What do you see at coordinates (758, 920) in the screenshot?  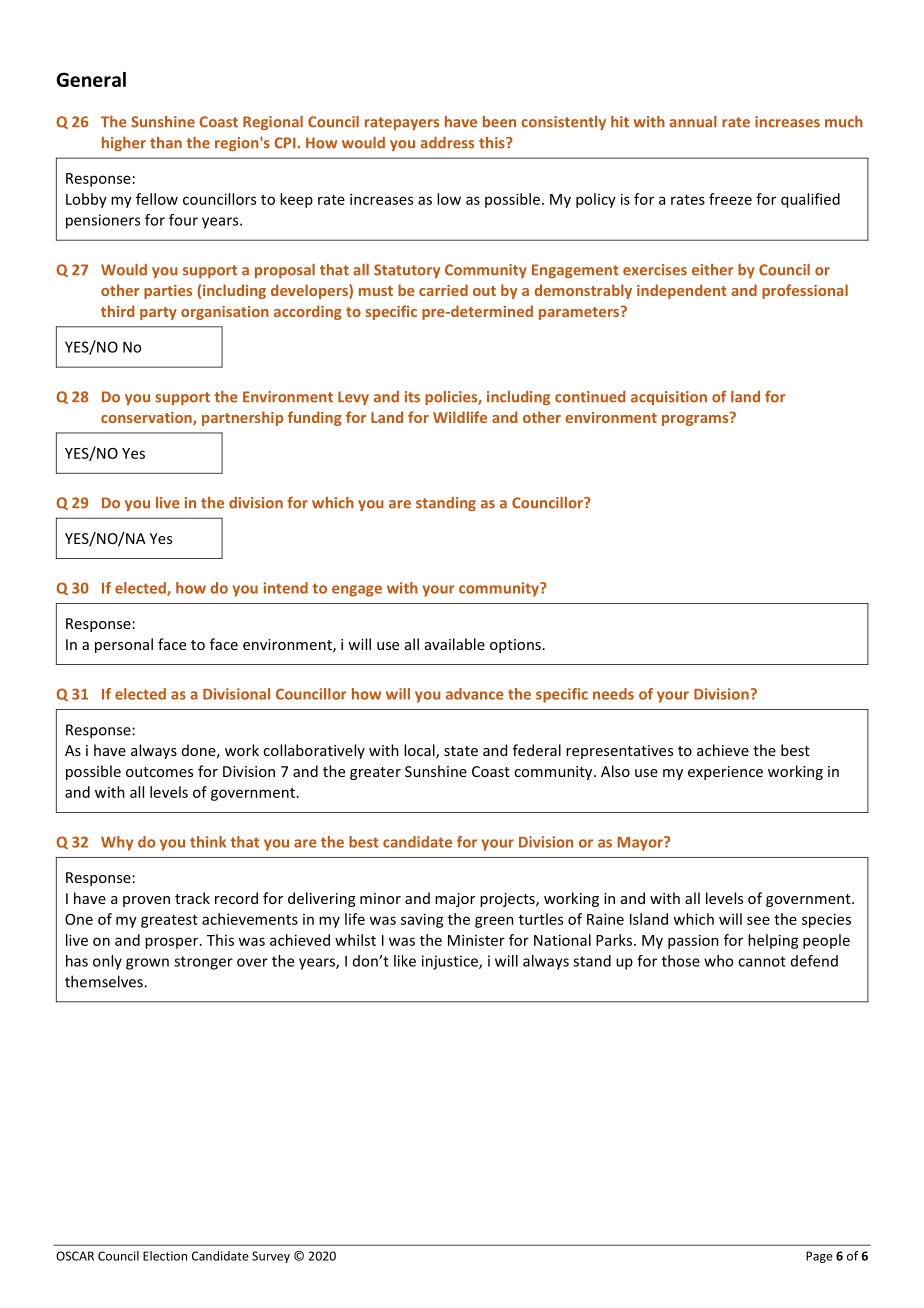 I see `see` at bounding box center [758, 920].
